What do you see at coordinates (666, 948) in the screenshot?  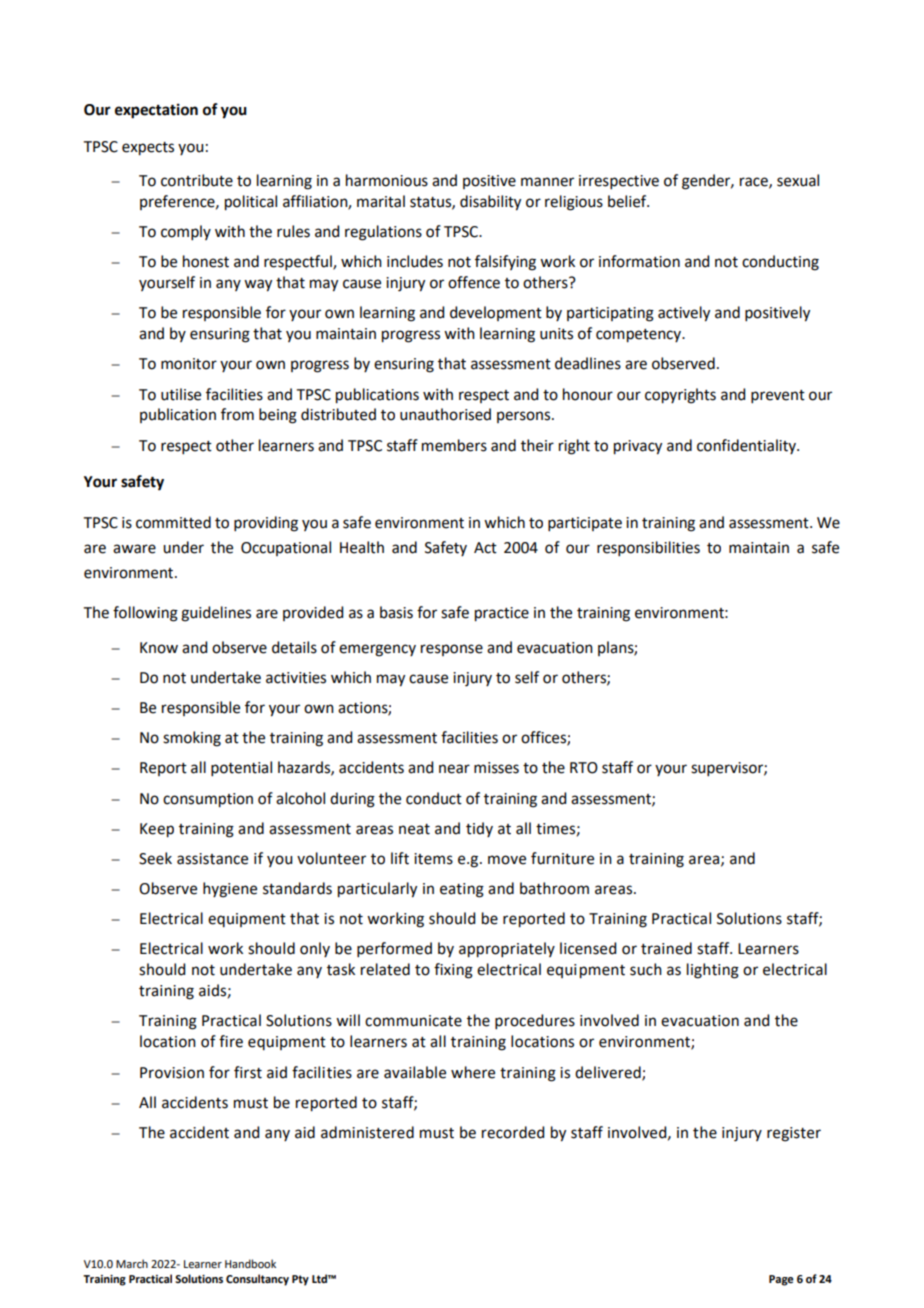 I see `trained` at bounding box center [666, 948].
